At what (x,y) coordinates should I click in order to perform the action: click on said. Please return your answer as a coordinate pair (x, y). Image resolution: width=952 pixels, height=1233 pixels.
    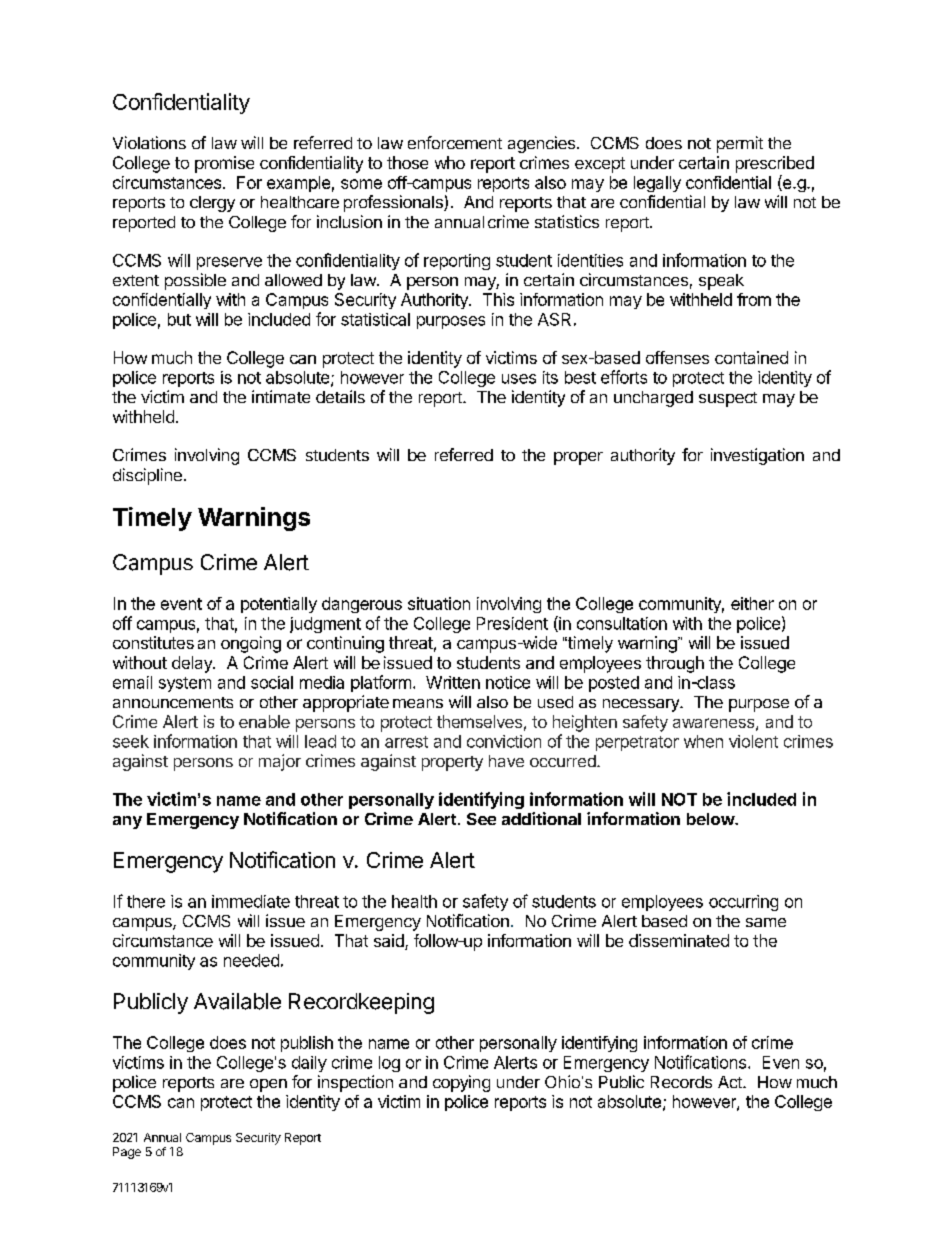
    Looking at the image, I should click on (390, 942).
